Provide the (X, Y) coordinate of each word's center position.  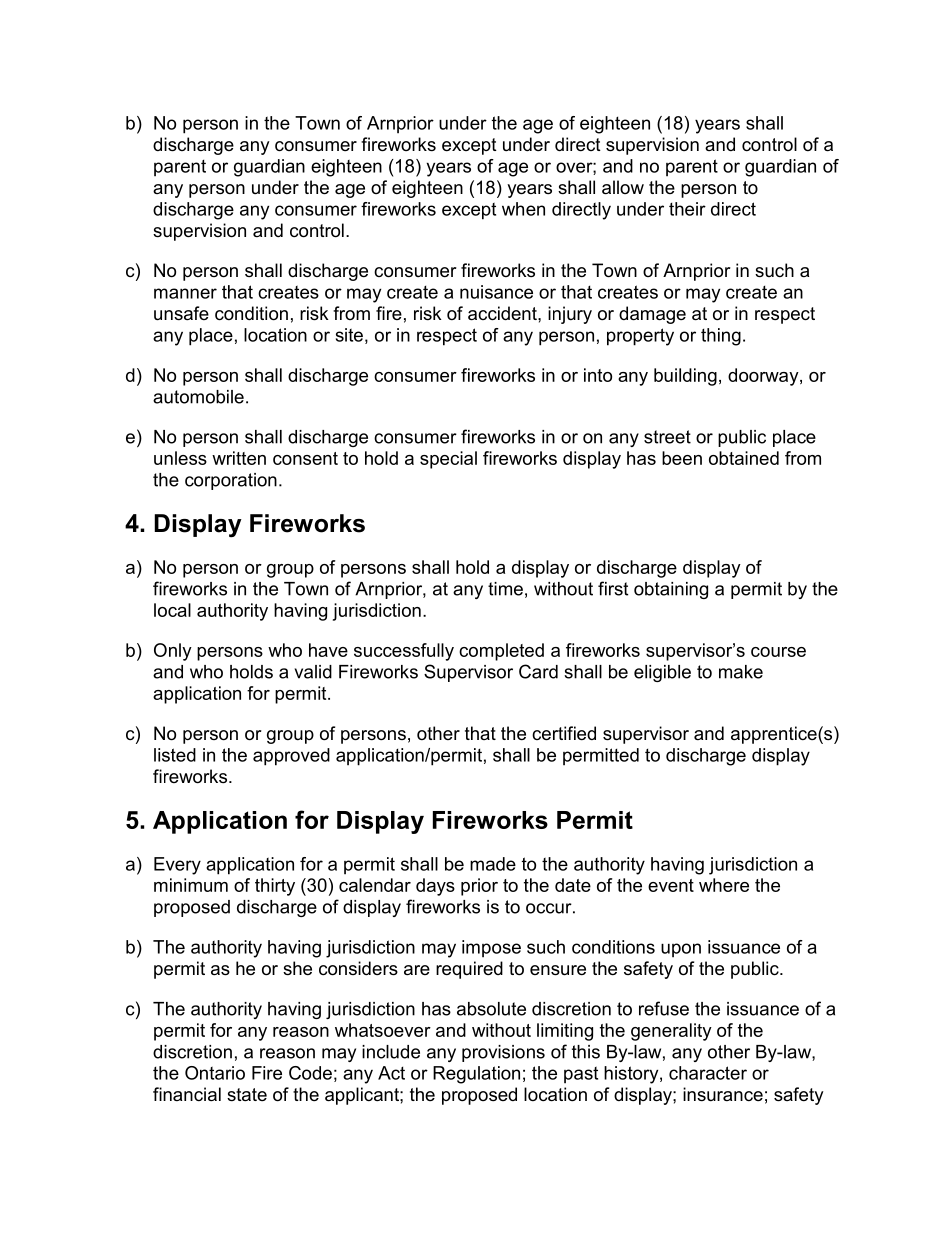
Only (173, 652)
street (667, 437)
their (687, 209)
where (724, 885)
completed (501, 652)
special (448, 460)
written (239, 458)
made (493, 864)
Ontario (215, 1073)
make (741, 672)
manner (185, 293)
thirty (275, 887)
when (523, 209)
